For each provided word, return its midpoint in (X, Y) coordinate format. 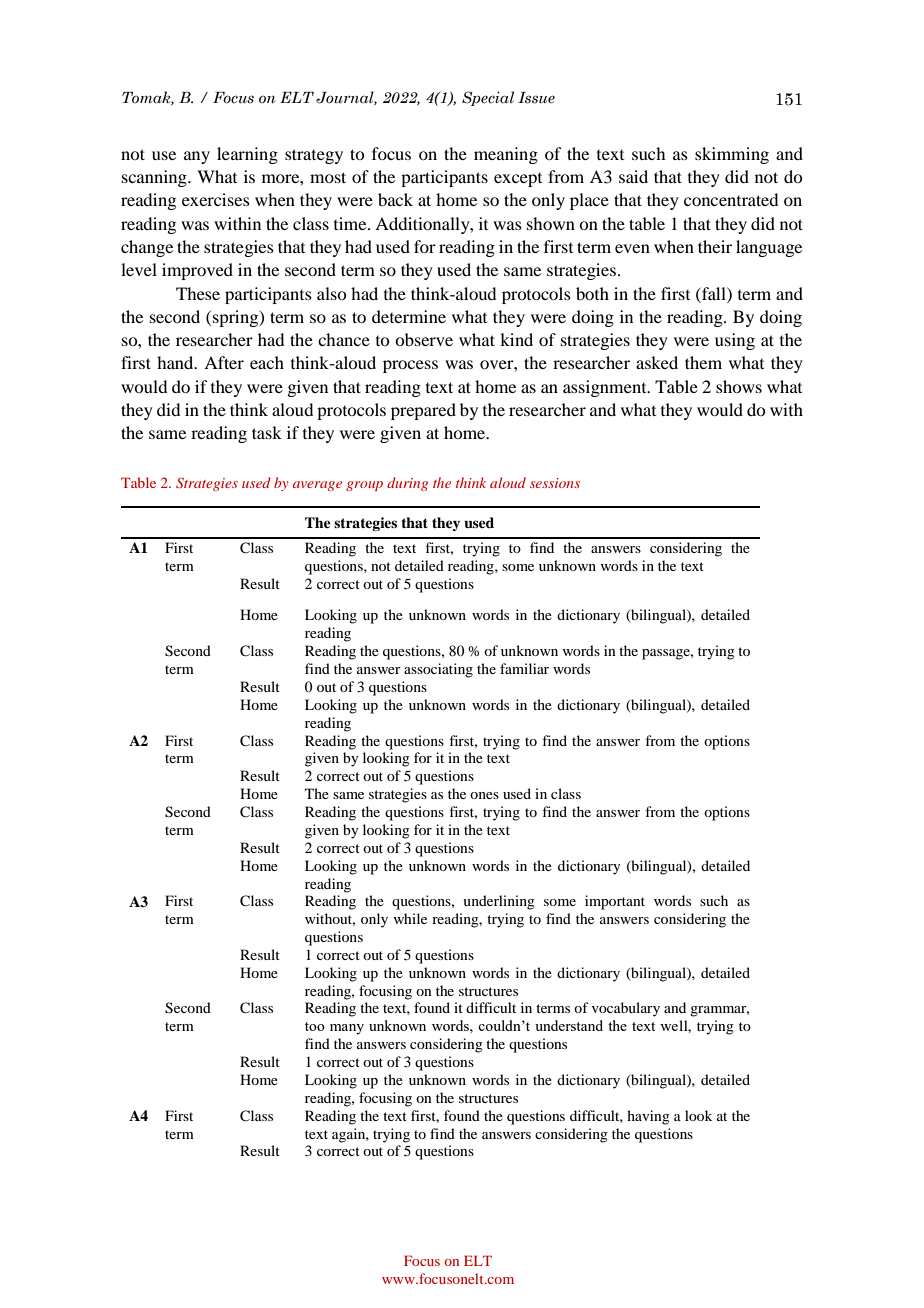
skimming (732, 155)
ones (484, 795)
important (615, 902)
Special (488, 98)
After (224, 362)
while (410, 918)
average (317, 486)
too (315, 1026)
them (703, 362)
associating (438, 670)
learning (247, 155)
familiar (524, 668)
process (410, 366)
